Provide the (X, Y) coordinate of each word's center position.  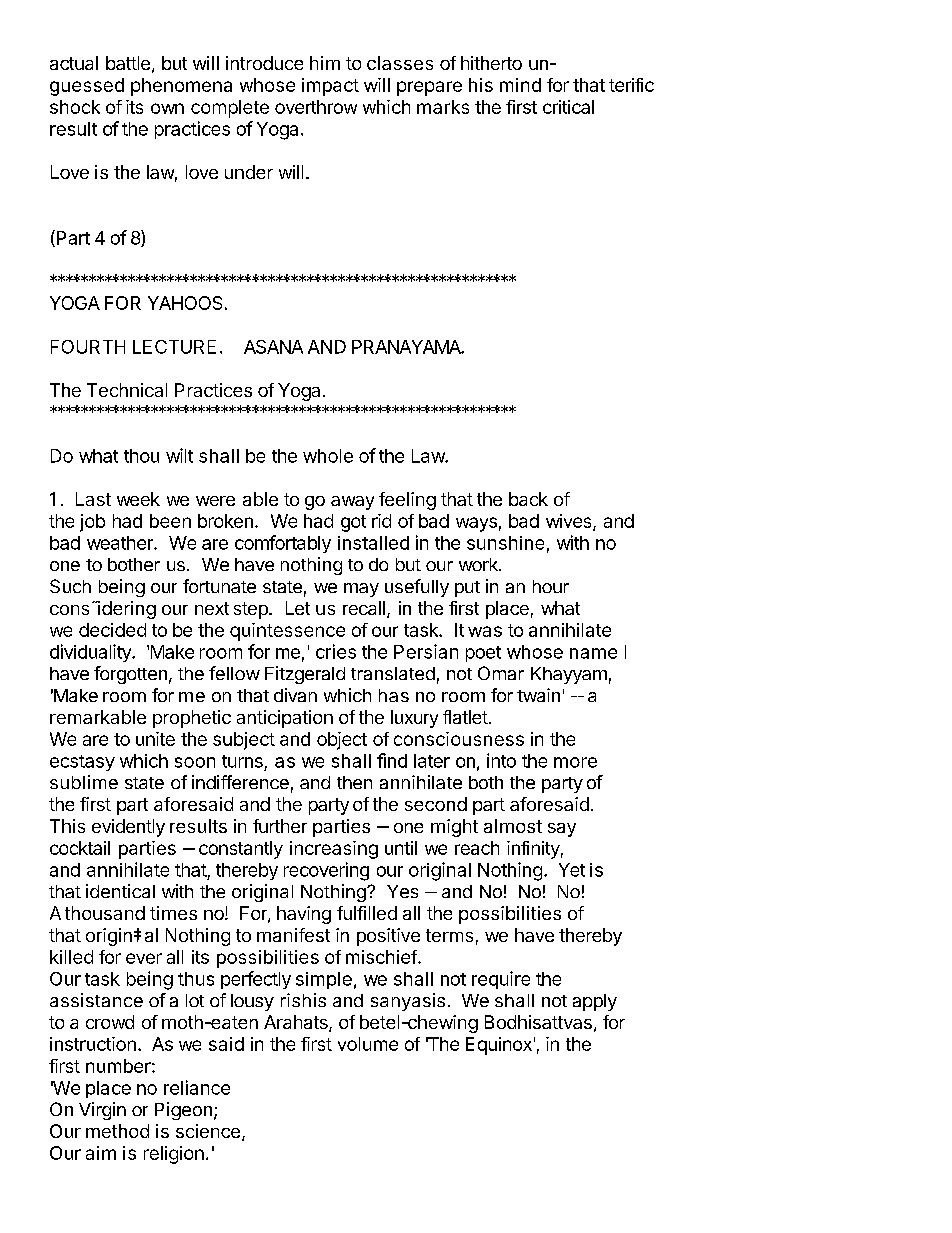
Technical (127, 390)
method (117, 1131)
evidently (128, 828)
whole (328, 456)
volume (368, 1044)
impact (330, 87)
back (528, 499)
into (501, 760)
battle (128, 63)
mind (520, 85)
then (354, 782)
